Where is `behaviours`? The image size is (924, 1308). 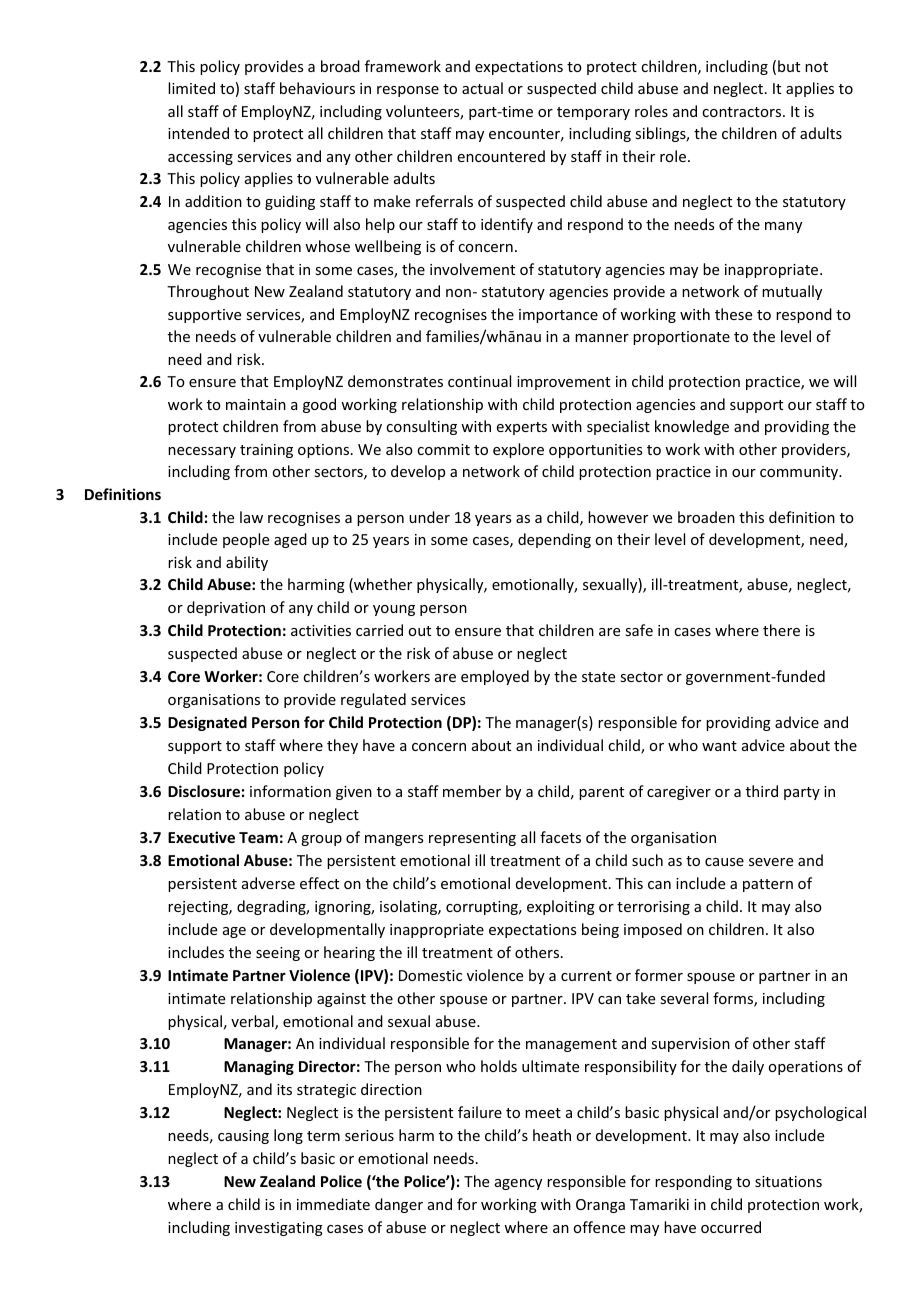 behaviours is located at coordinates (317, 88).
